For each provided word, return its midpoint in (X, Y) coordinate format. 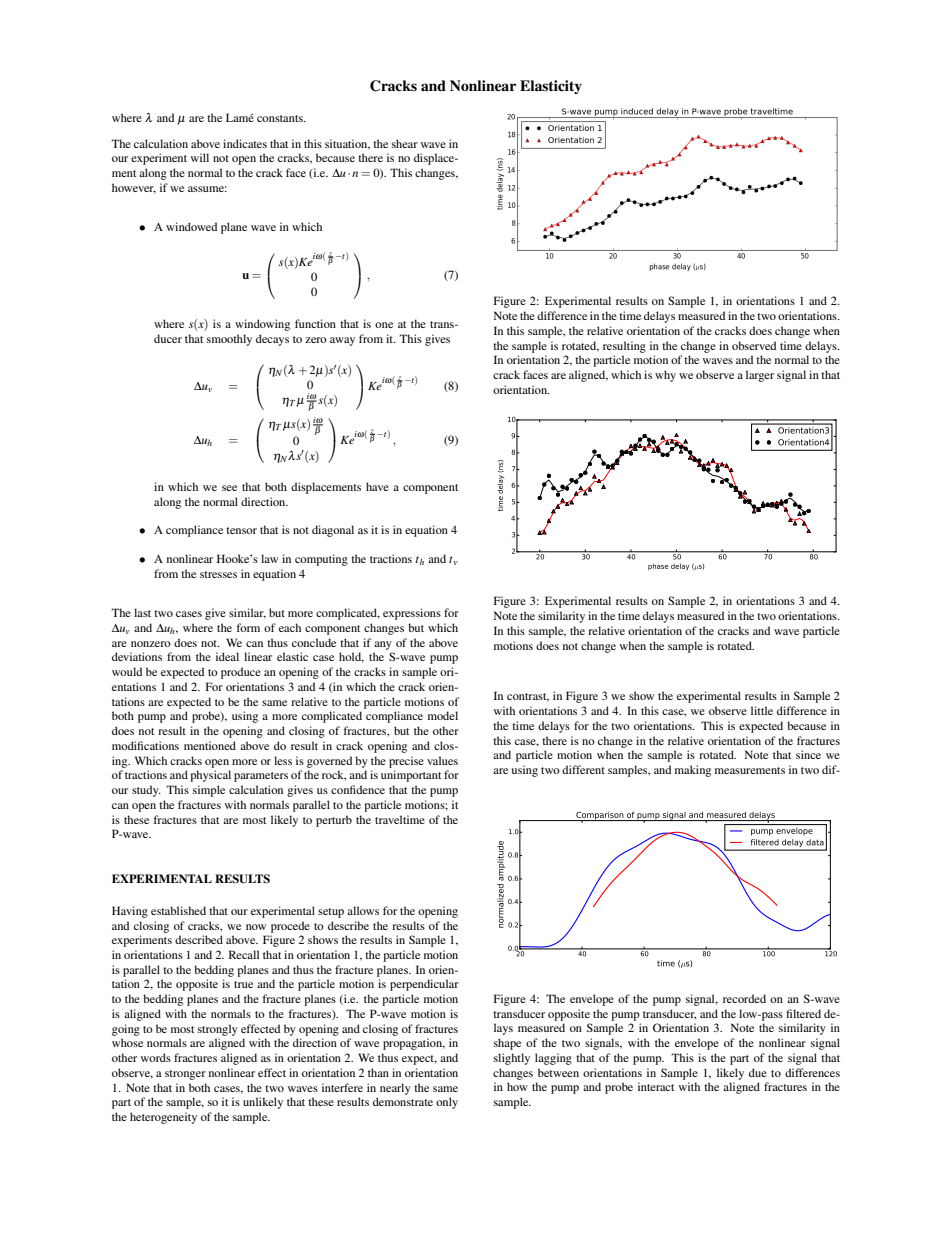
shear (405, 143)
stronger (185, 1075)
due (758, 1072)
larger (760, 376)
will (200, 157)
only (447, 1103)
